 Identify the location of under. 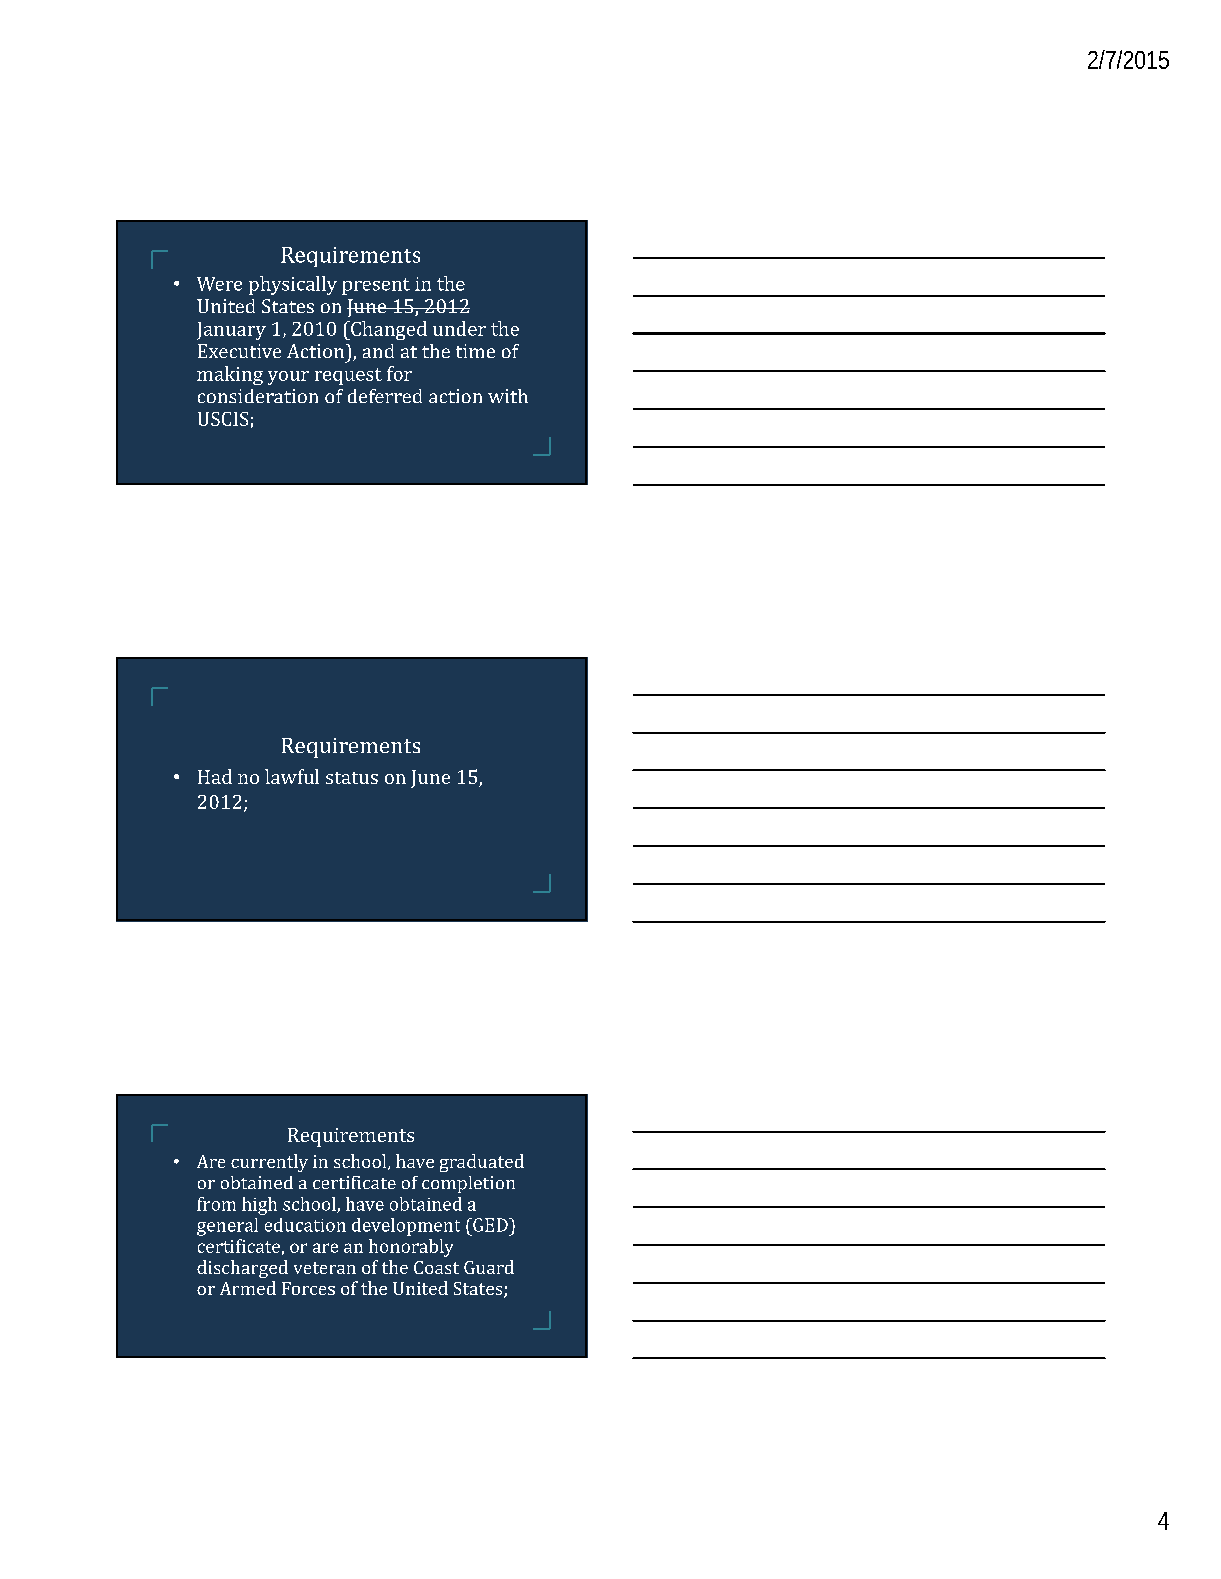
(459, 328).
